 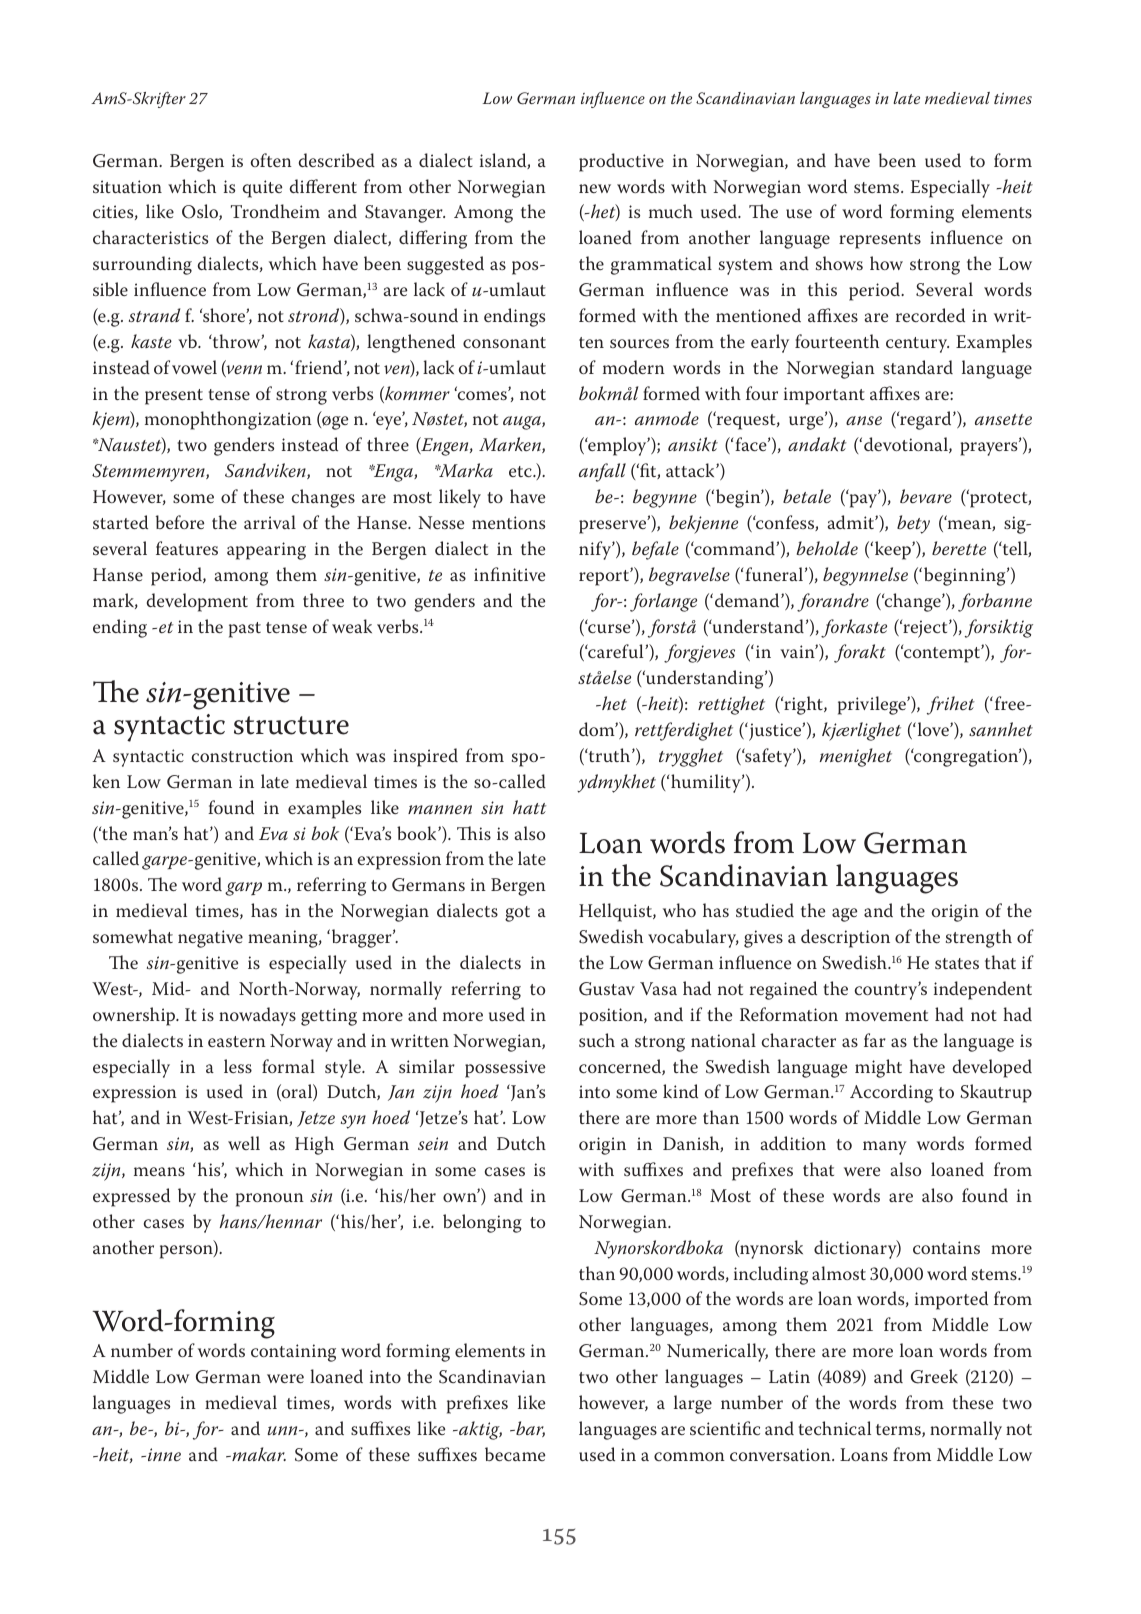 What do you see at coordinates (258, 1454) in the screenshot?
I see `makar` at bounding box center [258, 1454].
